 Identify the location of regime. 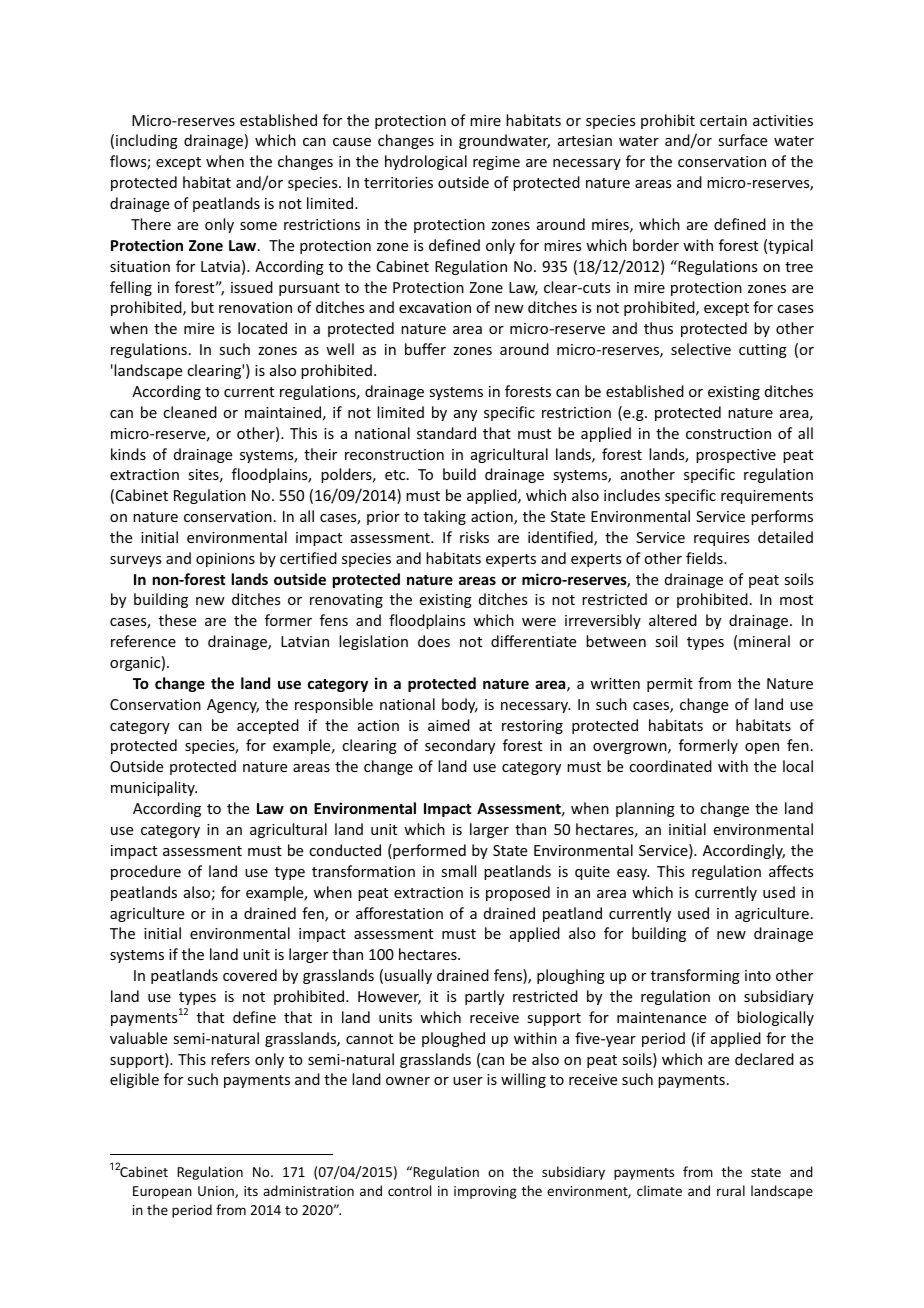
(496, 163).
